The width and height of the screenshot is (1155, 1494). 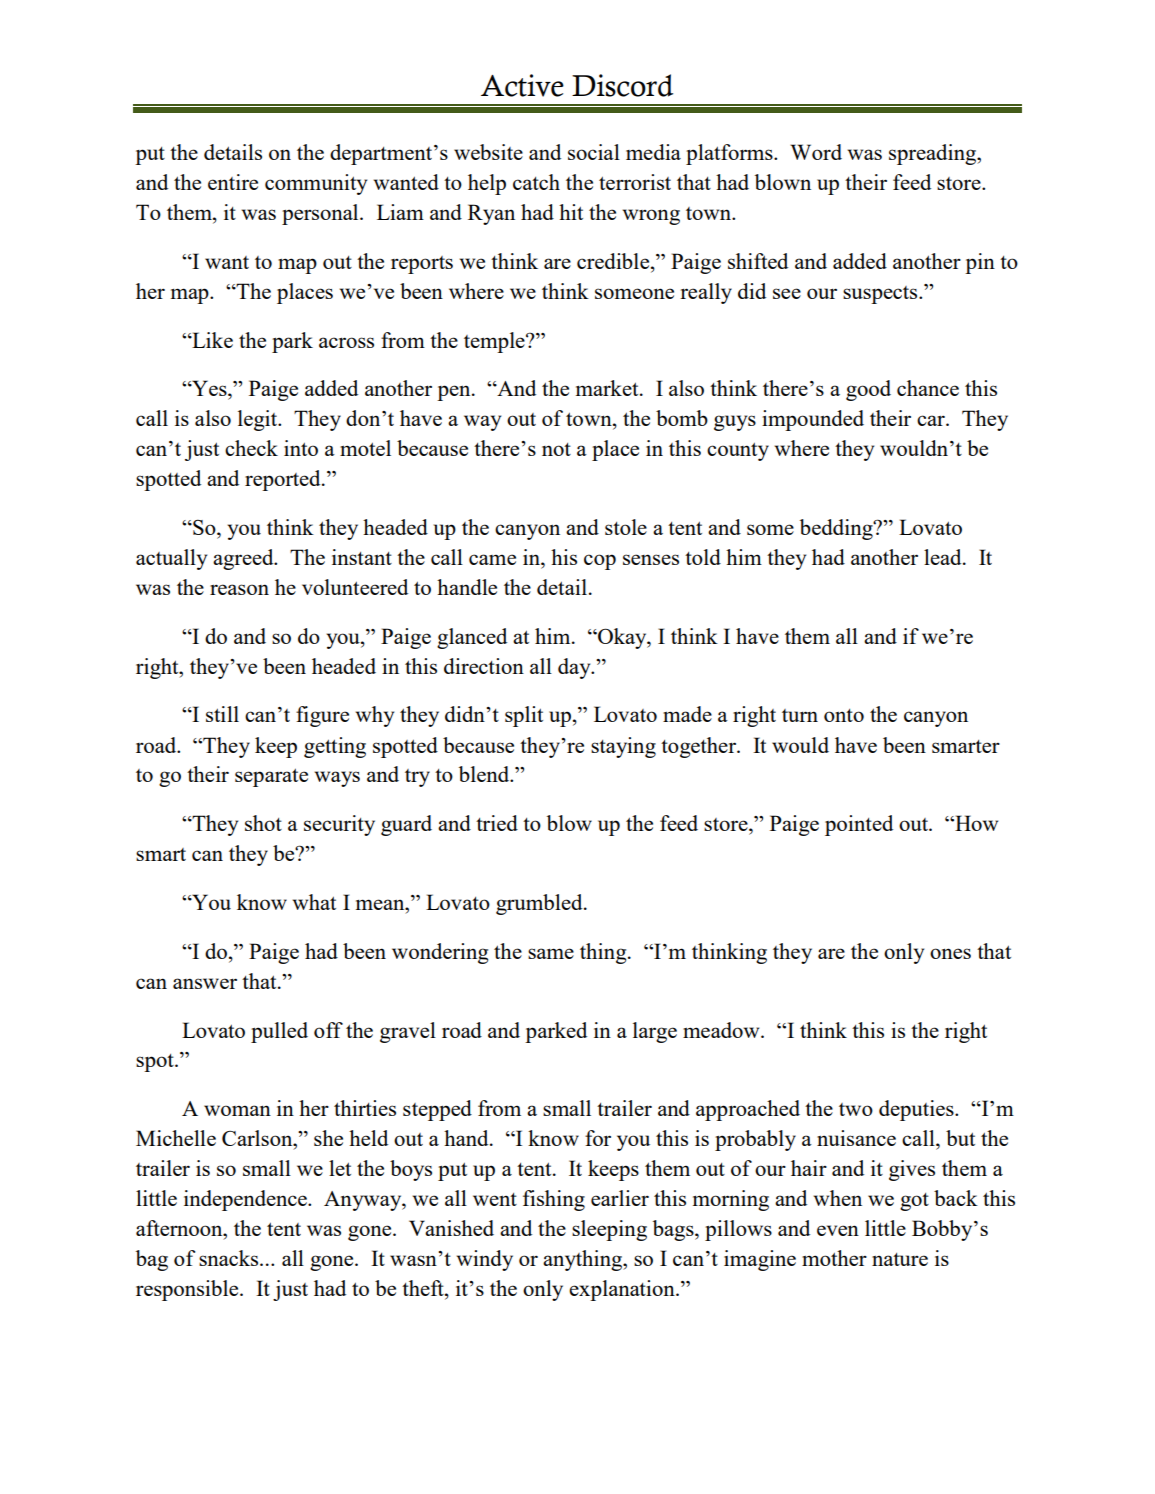 I want to click on entire, so click(x=233, y=182).
